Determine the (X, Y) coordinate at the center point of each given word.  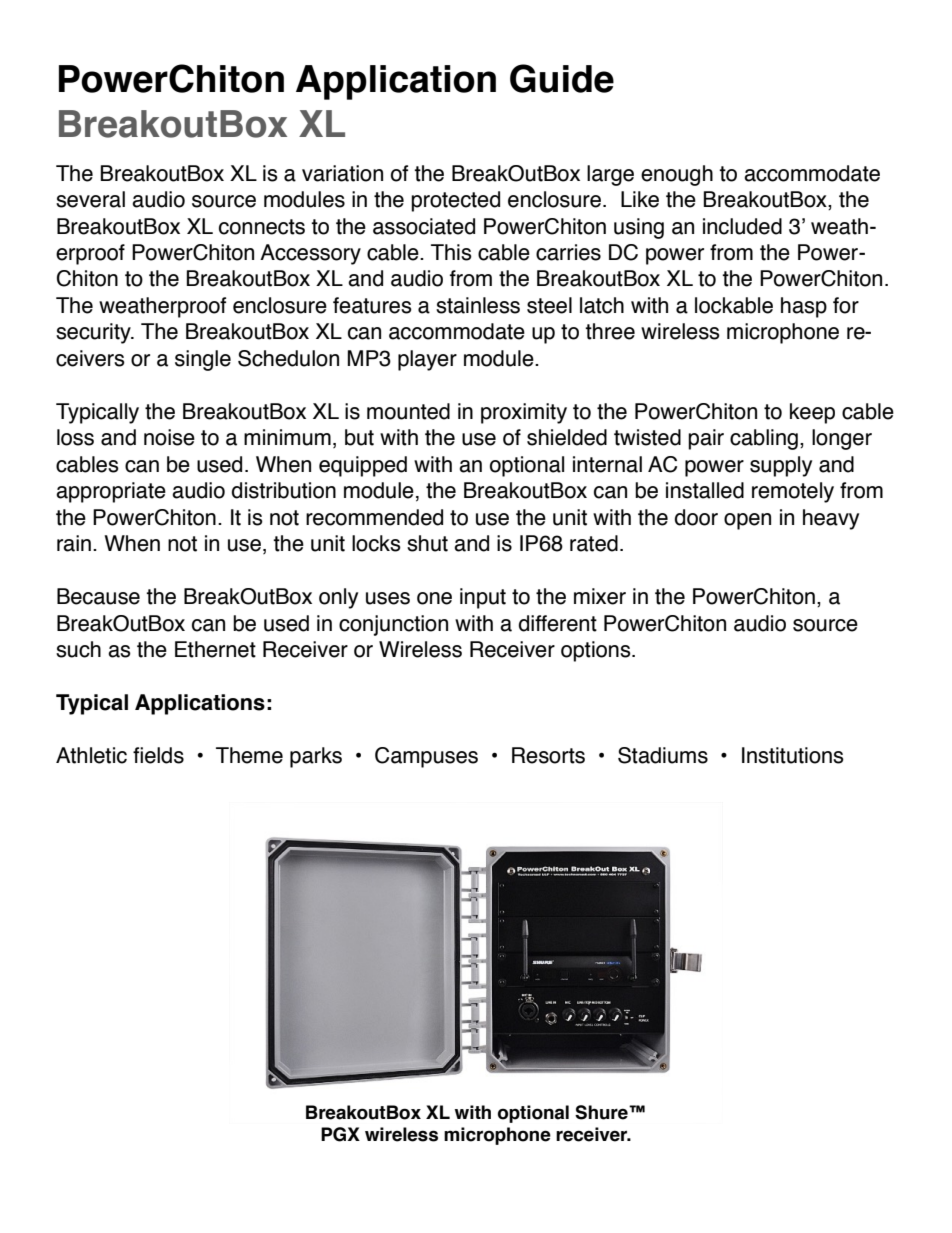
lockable (734, 305)
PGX (340, 1134)
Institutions (793, 755)
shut (427, 543)
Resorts (548, 755)
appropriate (111, 492)
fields (158, 755)
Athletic (91, 755)
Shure (602, 1112)
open (747, 521)
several (90, 199)
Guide (562, 78)
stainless (478, 305)
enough (677, 175)
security (94, 333)
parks (316, 757)
